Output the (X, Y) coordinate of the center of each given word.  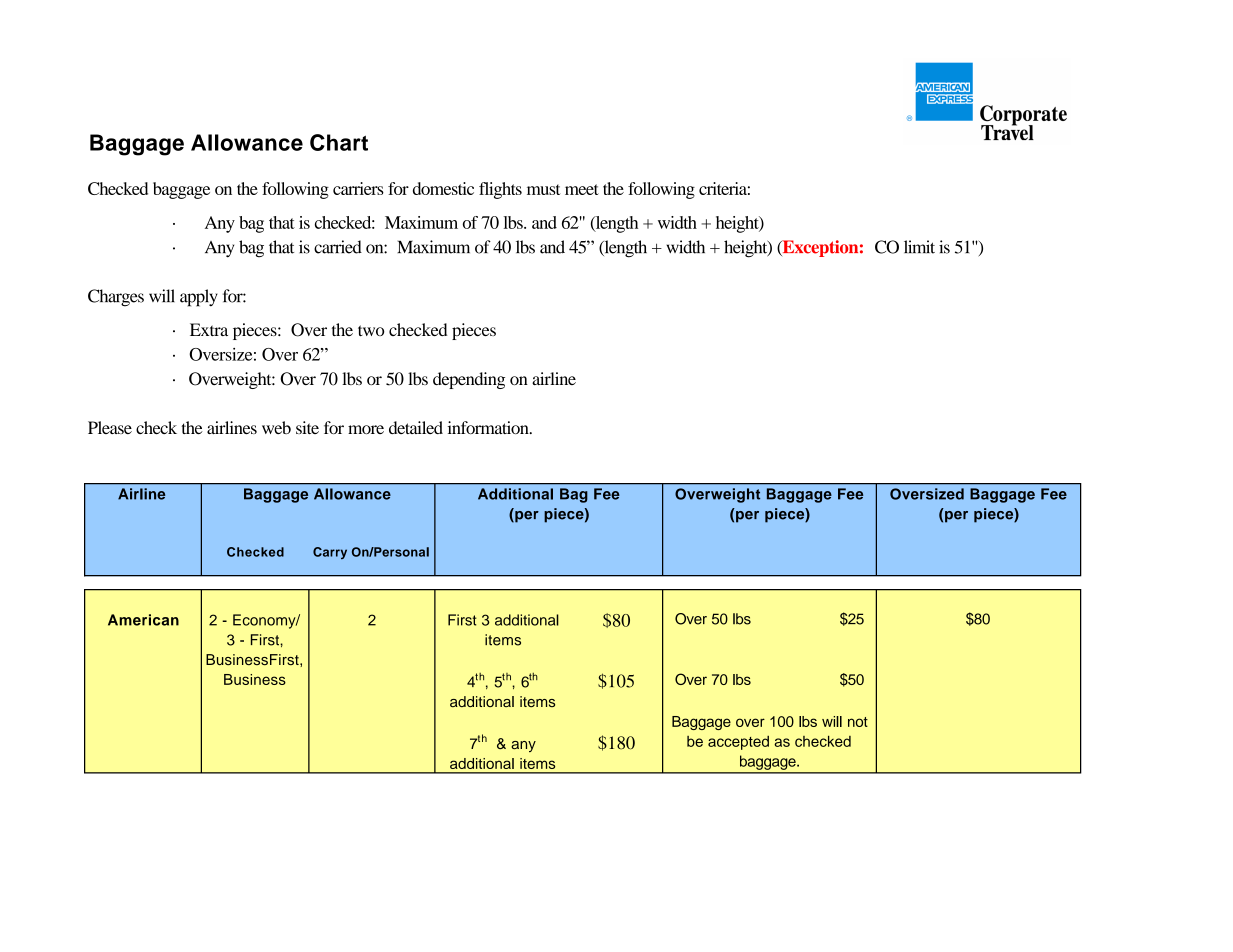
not (858, 722)
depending (469, 380)
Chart (339, 142)
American (143, 620)
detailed (416, 427)
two (371, 330)
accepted (738, 743)
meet (582, 189)
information (489, 427)
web (276, 427)
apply (199, 298)
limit (919, 247)
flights (500, 190)
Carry (330, 553)
